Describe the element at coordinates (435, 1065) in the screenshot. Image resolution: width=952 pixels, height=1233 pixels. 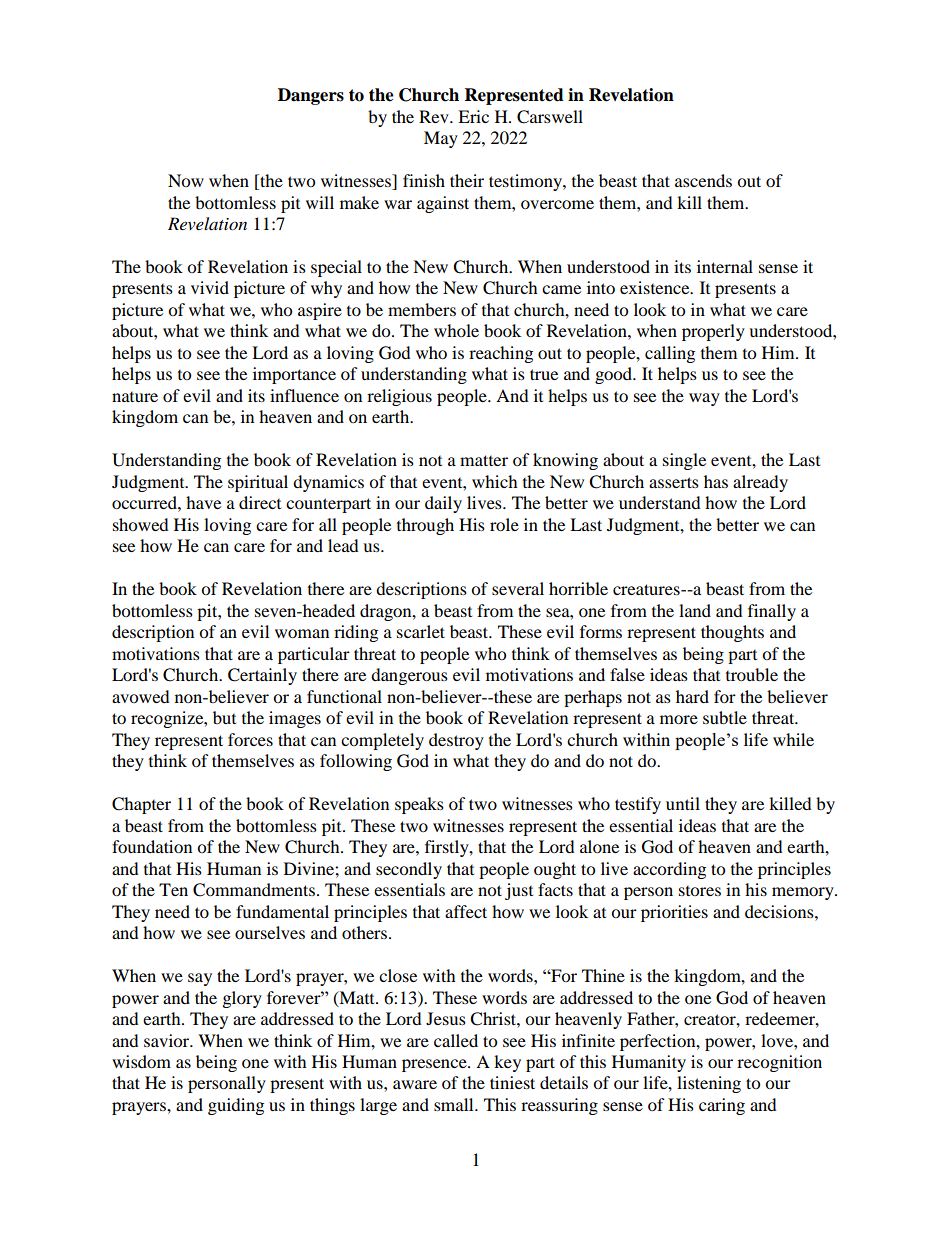
I see `presence` at that location.
